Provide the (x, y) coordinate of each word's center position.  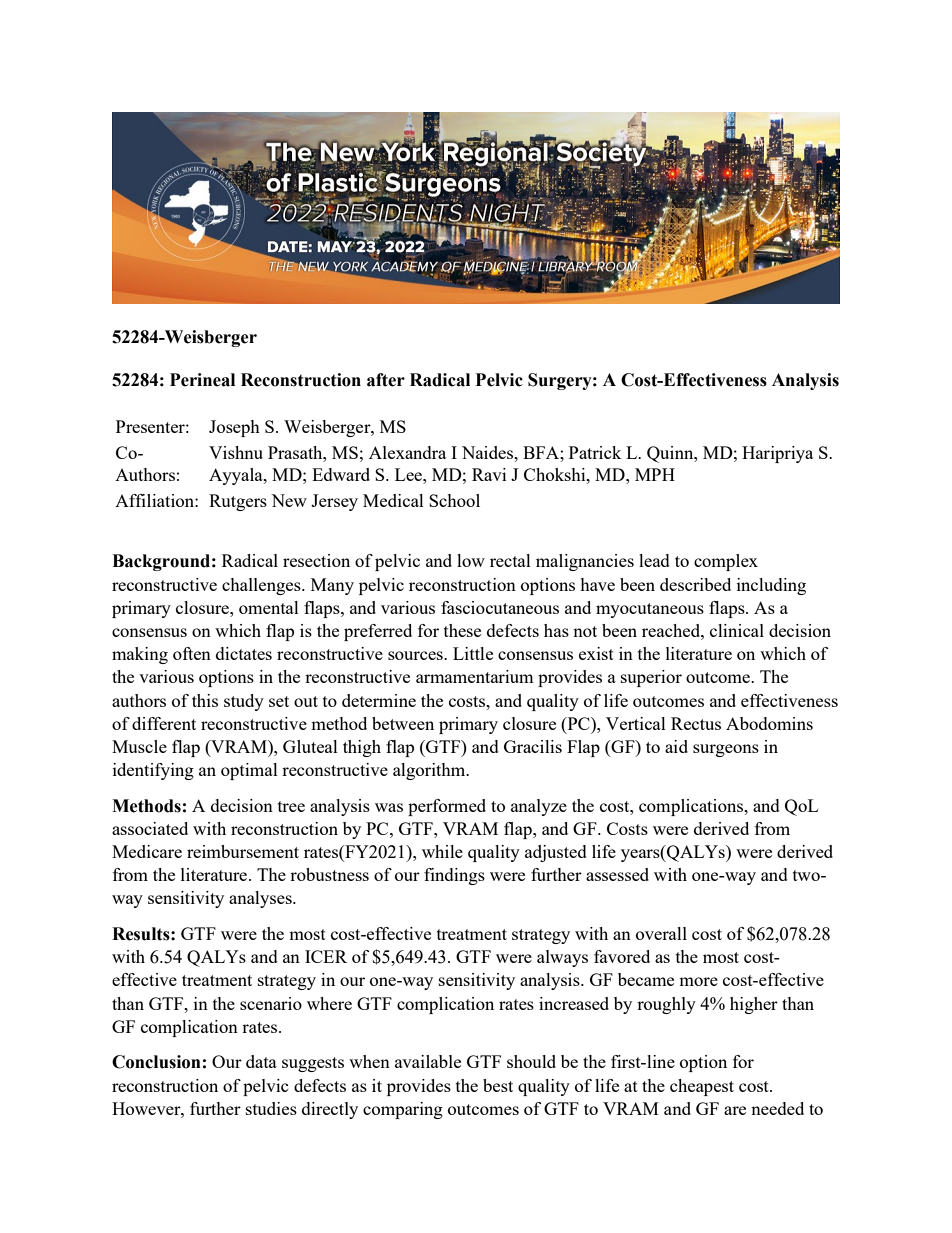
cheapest (702, 1087)
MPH (655, 474)
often (192, 653)
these (462, 630)
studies (271, 1108)
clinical (737, 630)
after (386, 380)
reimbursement (243, 851)
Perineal (202, 380)
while (442, 851)
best (498, 1085)
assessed (617, 874)
